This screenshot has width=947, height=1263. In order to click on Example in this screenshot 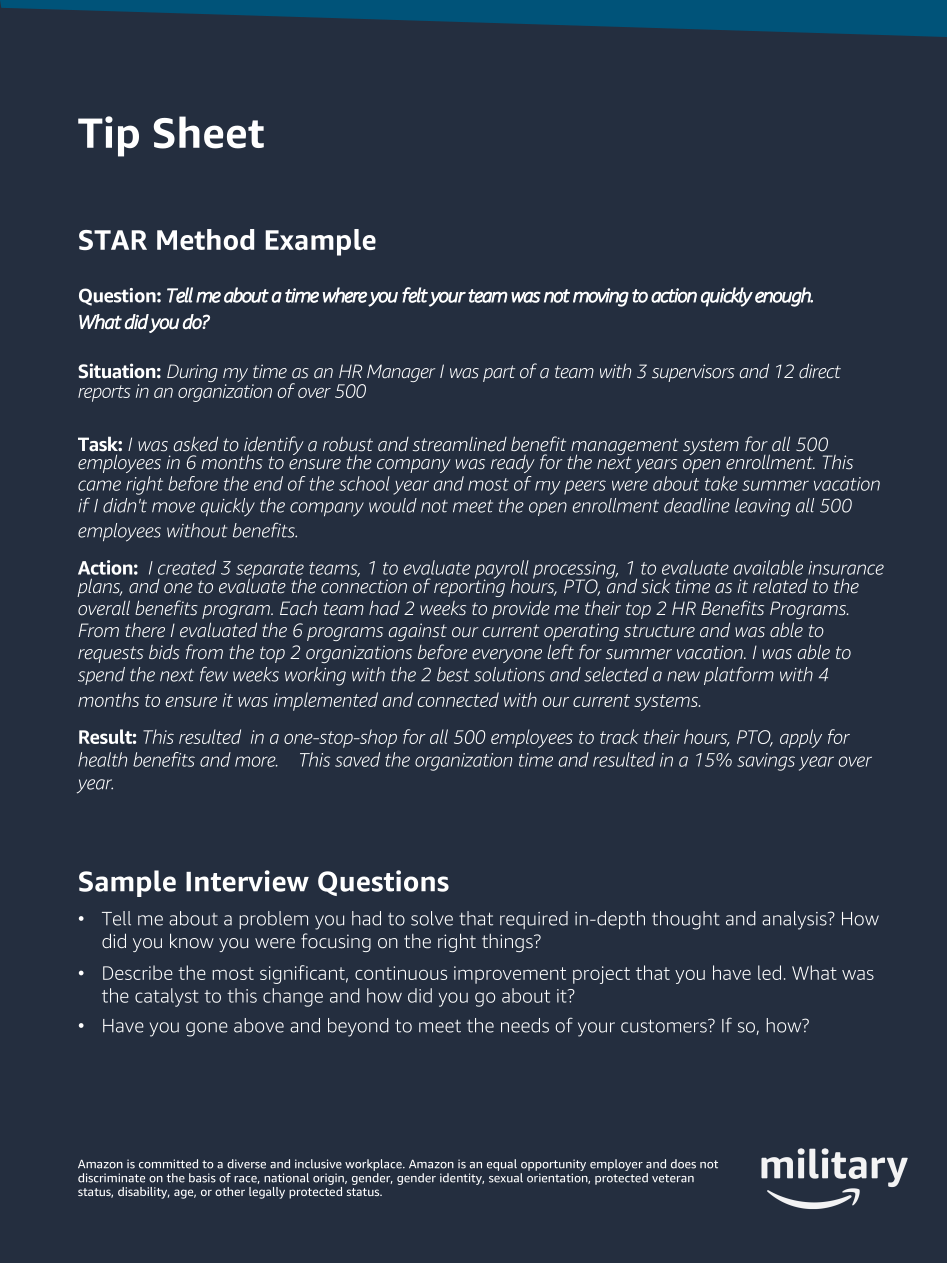, I will do `click(320, 242)`.
